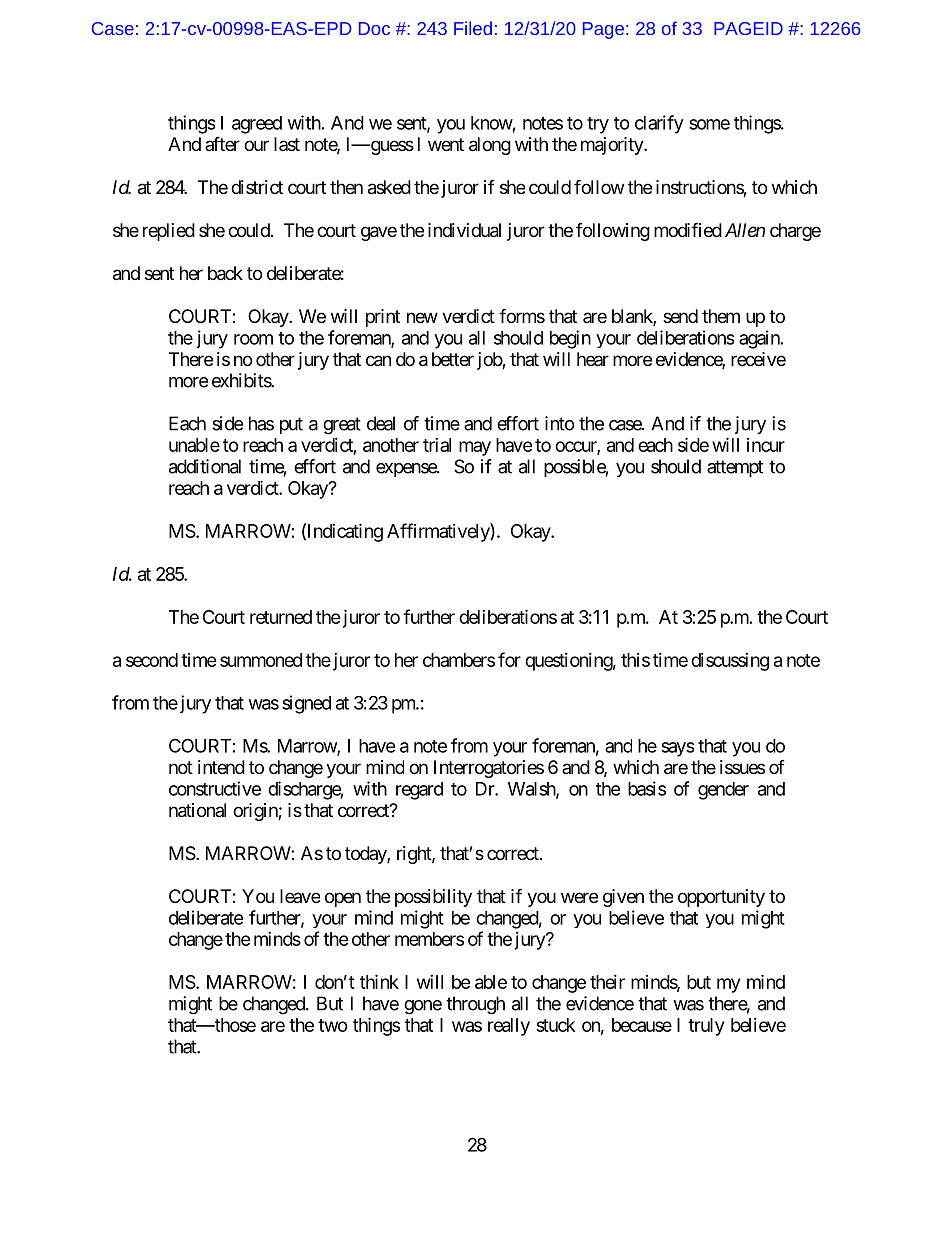 The height and width of the screenshot is (1233, 952). Describe the element at coordinates (261, 660) in the screenshot. I see `summoned` at that location.
